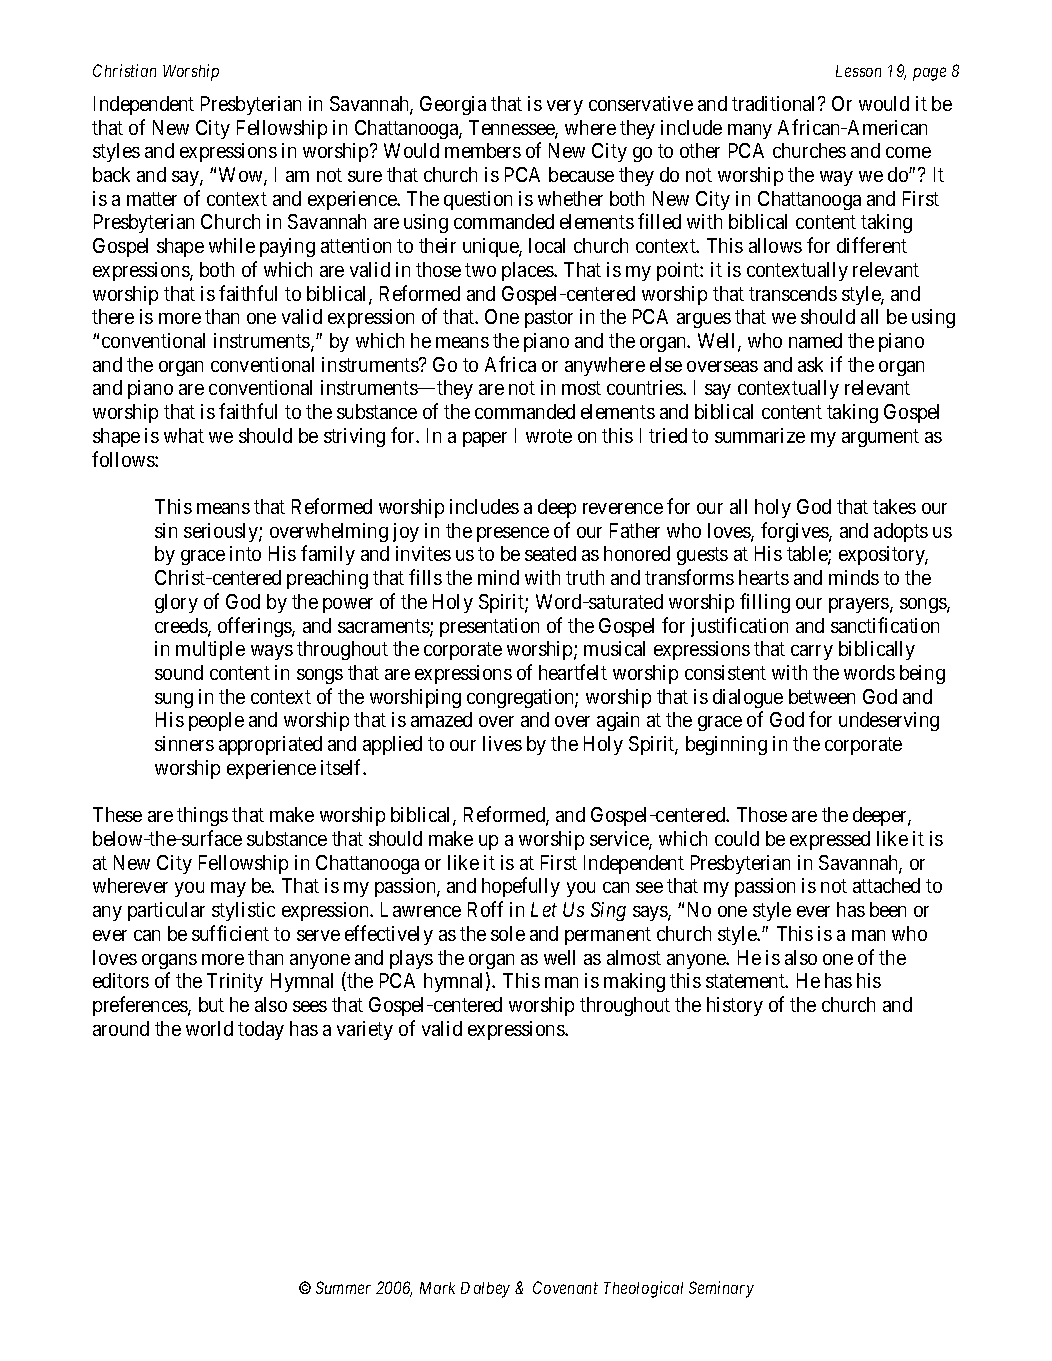 Image resolution: width=1052 pixels, height=1361 pixels. Describe the element at coordinates (721, 1289) in the screenshot. I see `Seminary` at that location.
